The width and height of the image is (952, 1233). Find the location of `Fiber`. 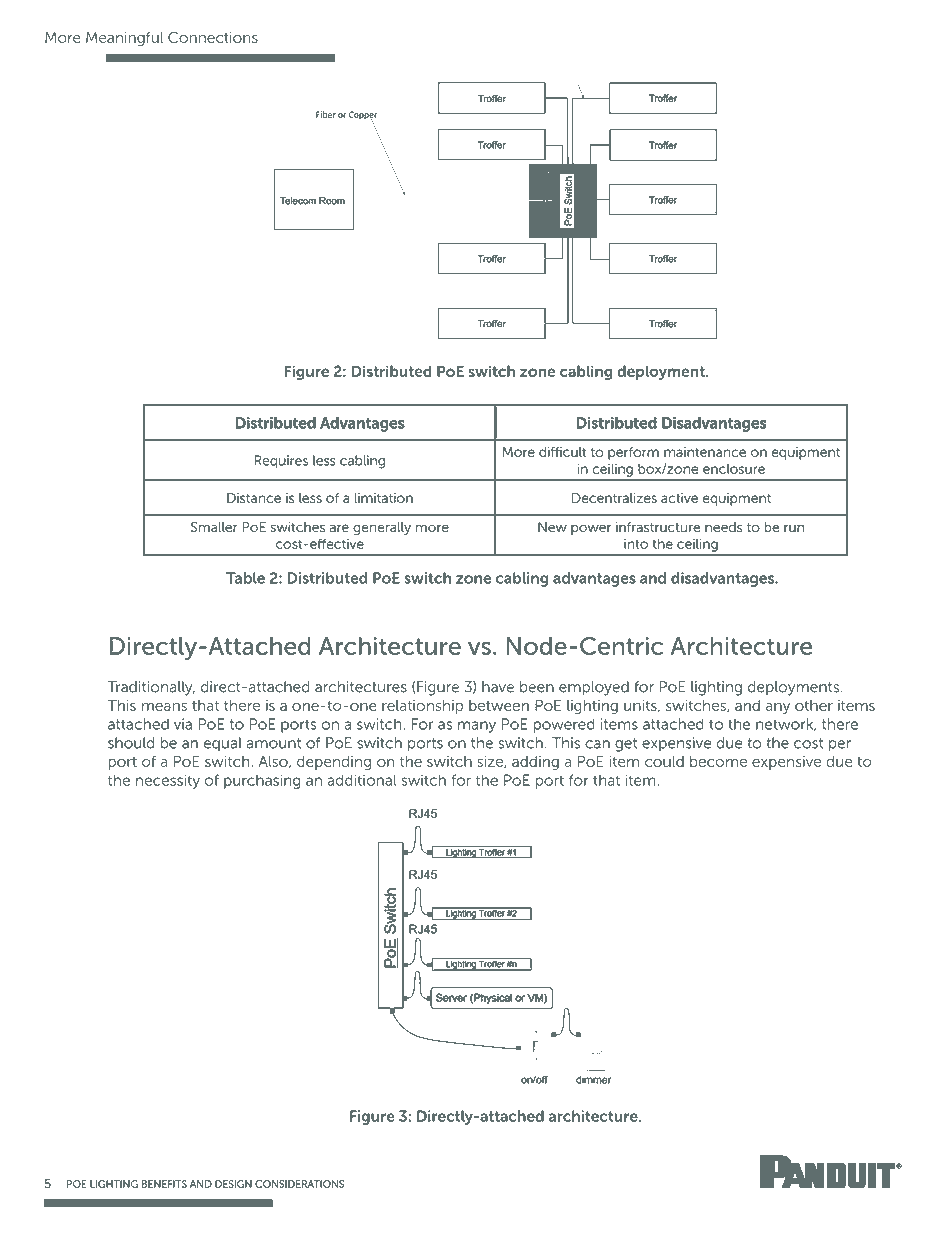

Fiber is located at coordinates (326, 114).
